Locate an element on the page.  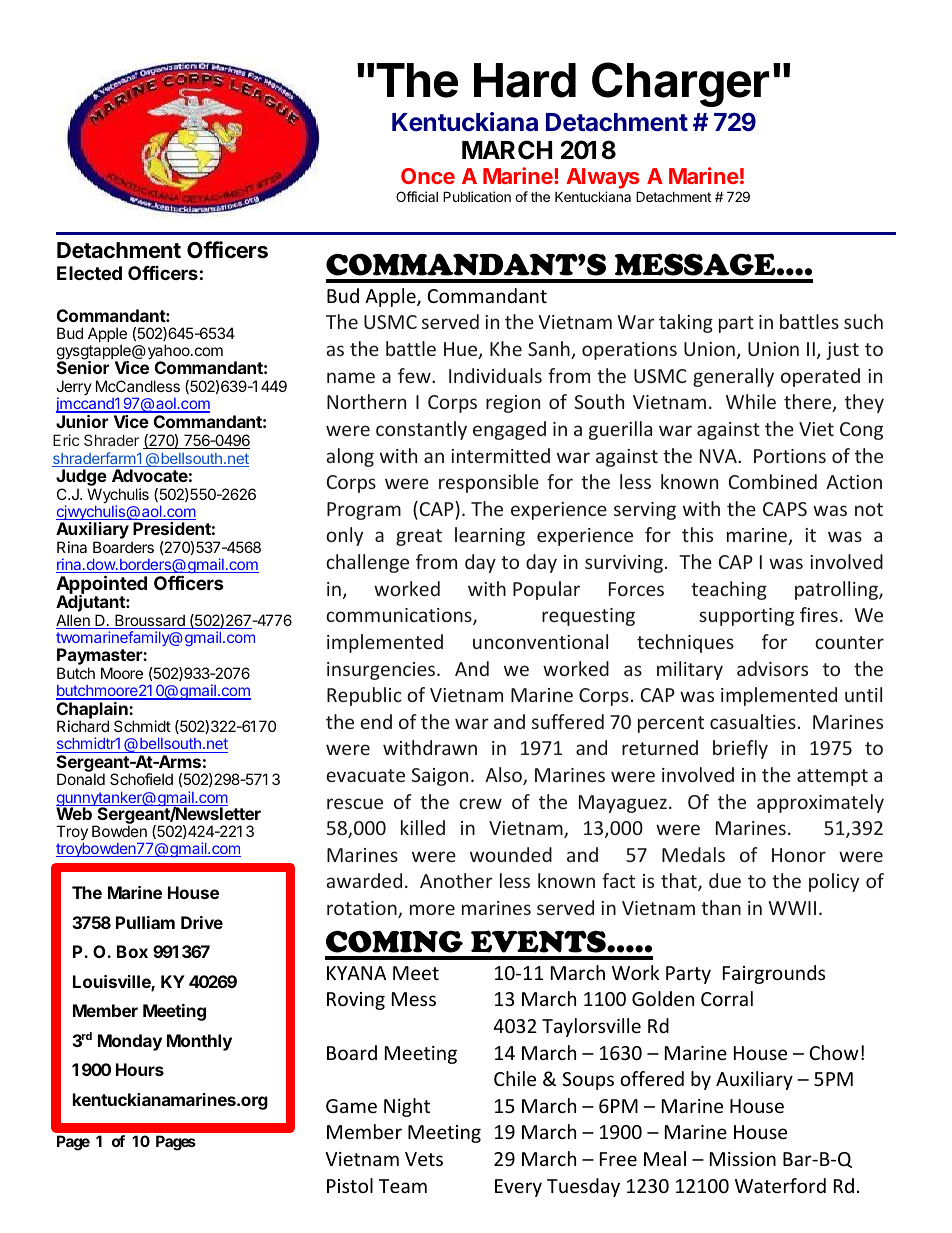
Pulliam is located at coordinates (145, 922).
